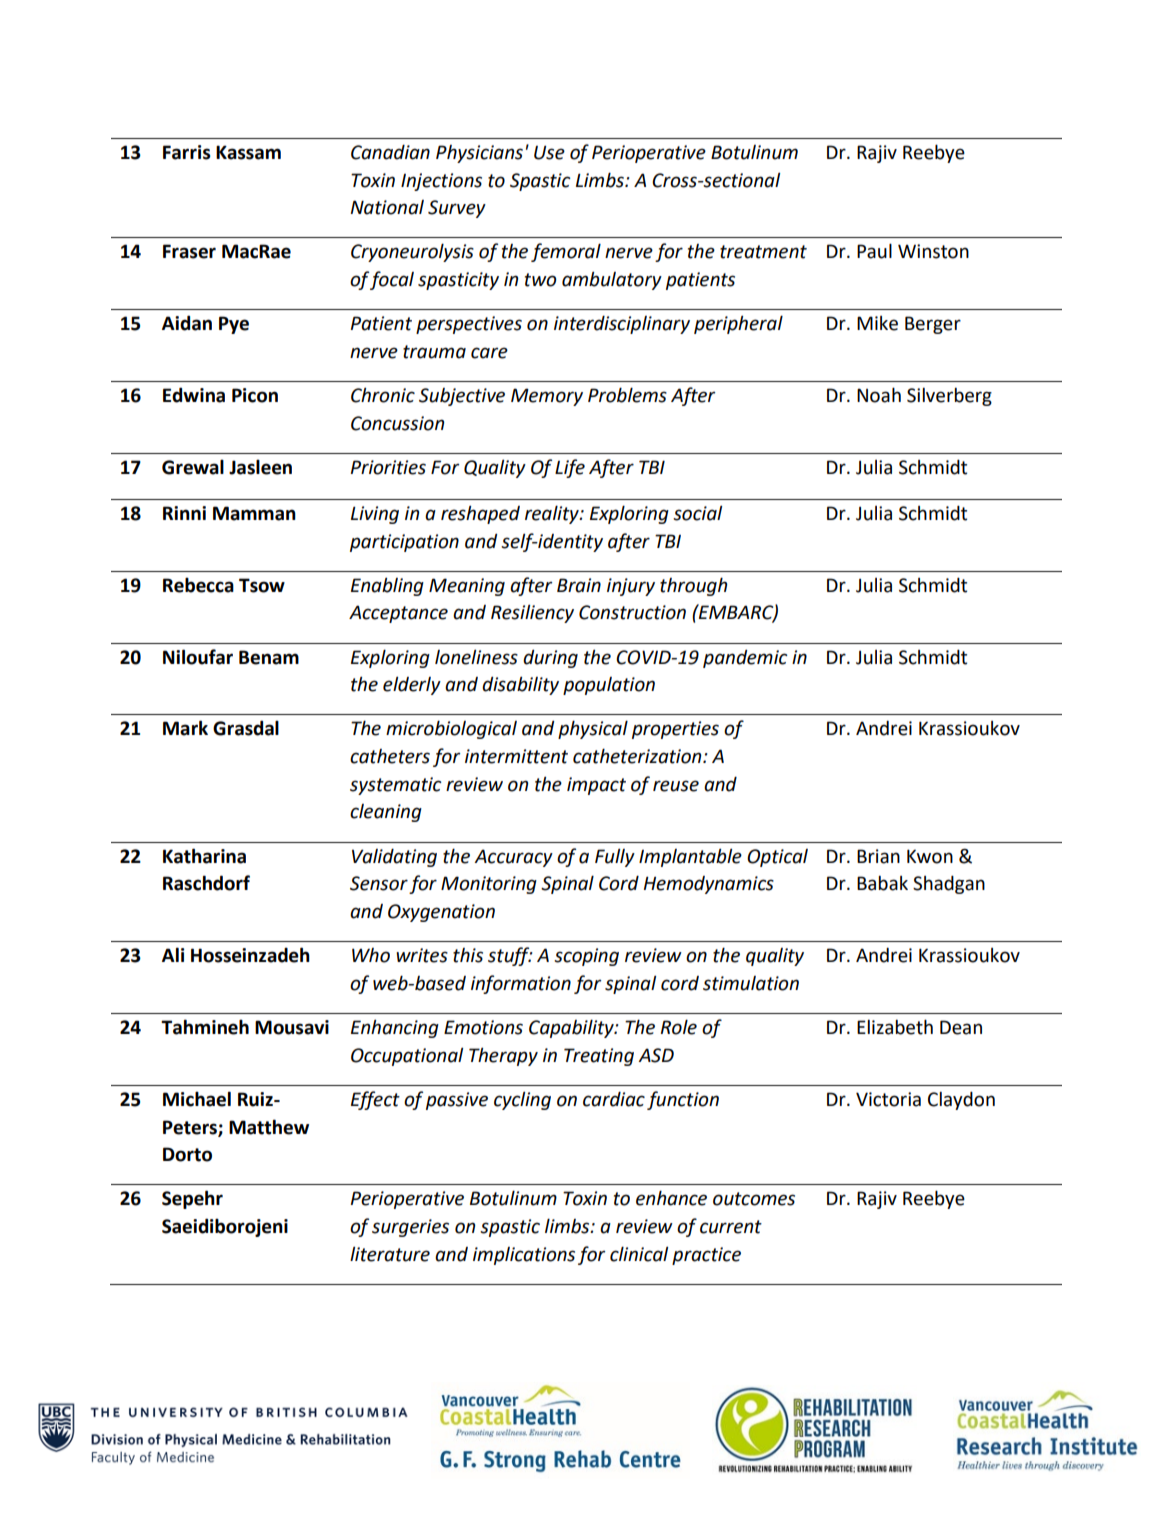 The height and width of the screenshot is (1517, 1173). I want to click on outcomes, so click(754, 1199).
